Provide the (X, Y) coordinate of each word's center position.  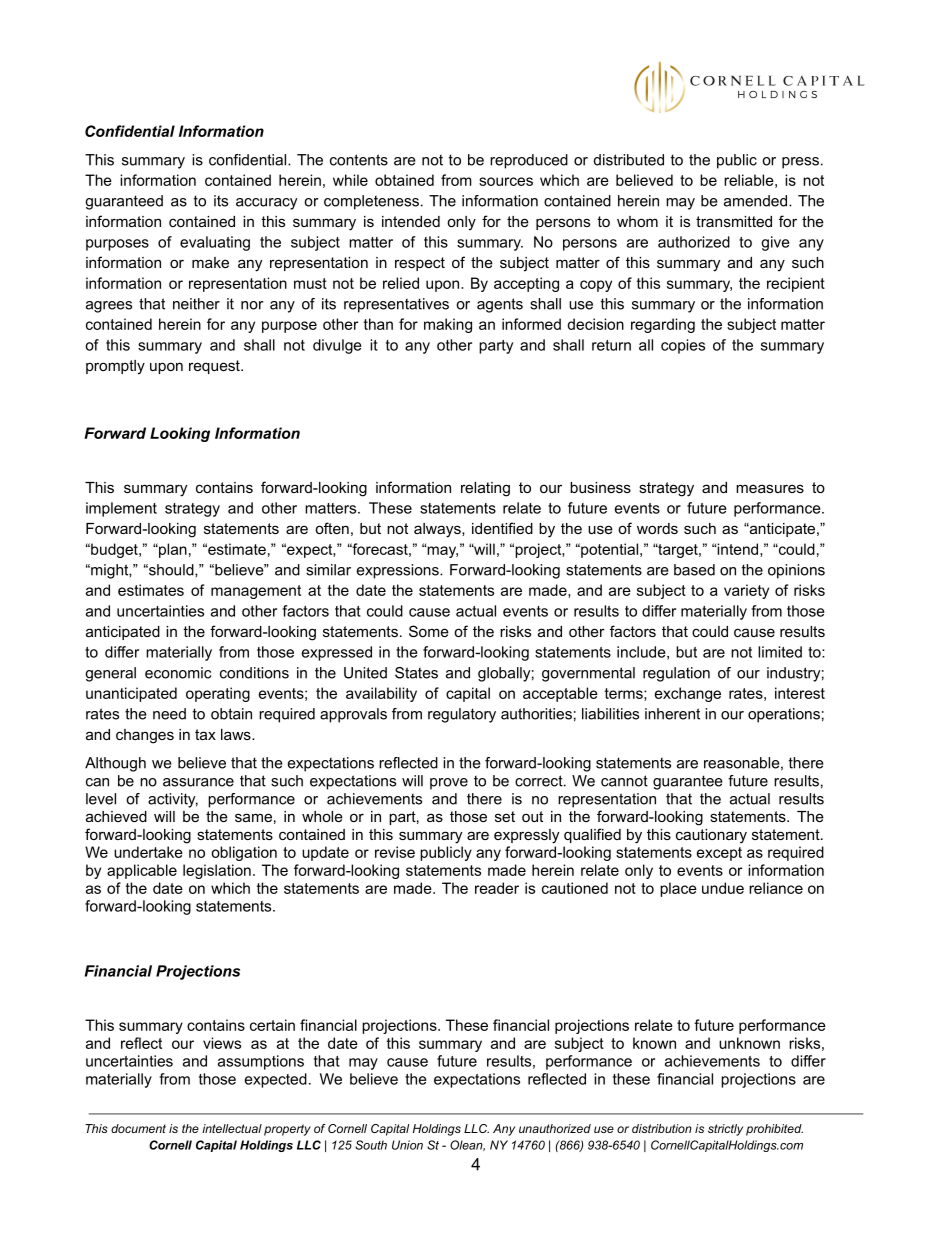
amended (755, 201)
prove (449, 784)
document (138, 1128)
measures (770, 488)
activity (173, 800)
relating (485, 489)
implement (121, 509)
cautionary (711, 836)
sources (506, 181)
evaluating (215, 243)
